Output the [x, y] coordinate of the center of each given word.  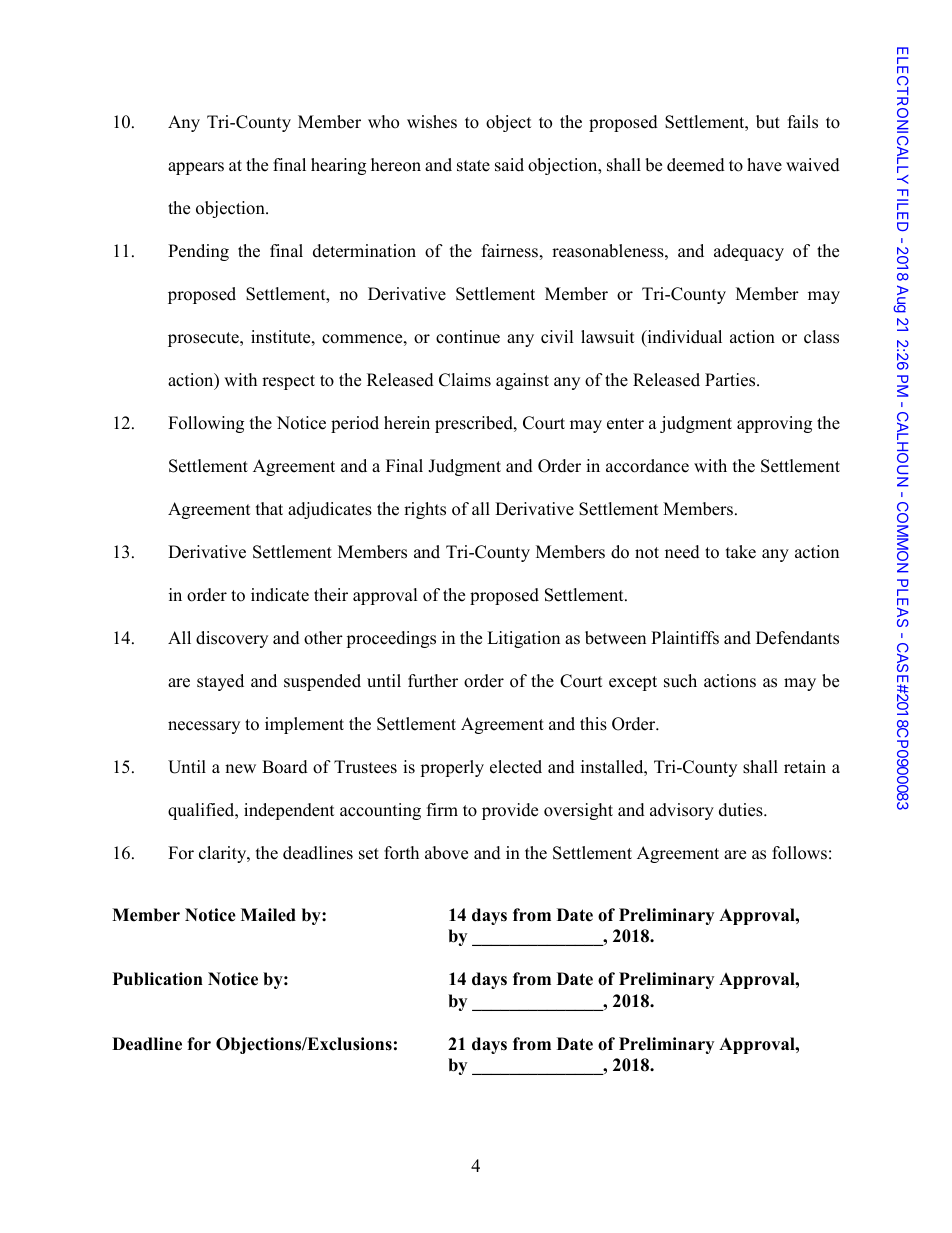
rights [425, 510]
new [240, 769]
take [741, 552]
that [269, 508]
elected [516, 767]
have [764, 165]
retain [805, 767]
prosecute [204, 339]
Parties [731, 380]
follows [799, 853]
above [446, 853]
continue [468, 337]
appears [196, 168]
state [473, 166]
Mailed [268, 915]
